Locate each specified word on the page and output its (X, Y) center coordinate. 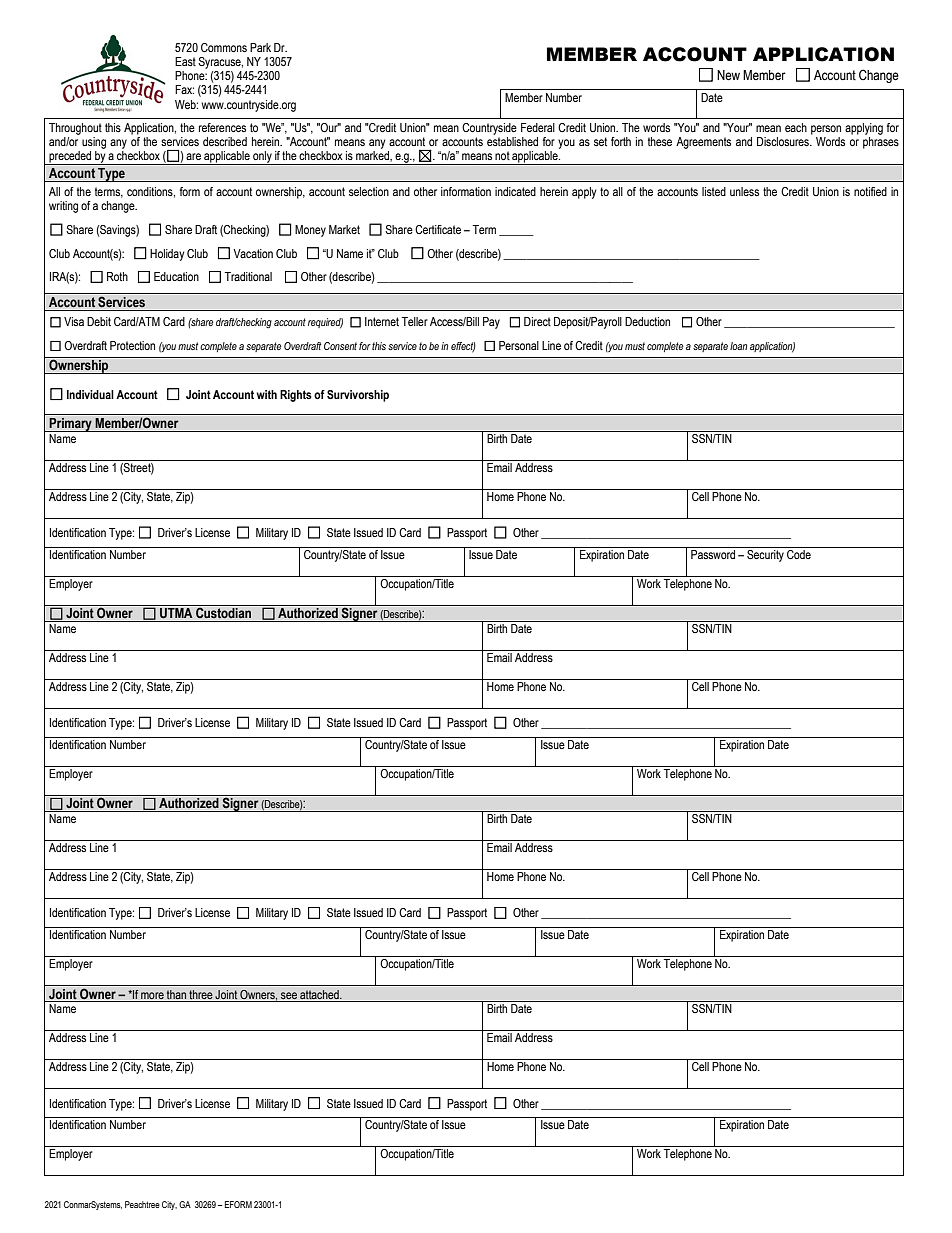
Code (799, 553)
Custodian (223, 612)
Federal (538, 127)
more (152, 995)
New (728, 75)
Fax (184, 89)
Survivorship (358, 396)
